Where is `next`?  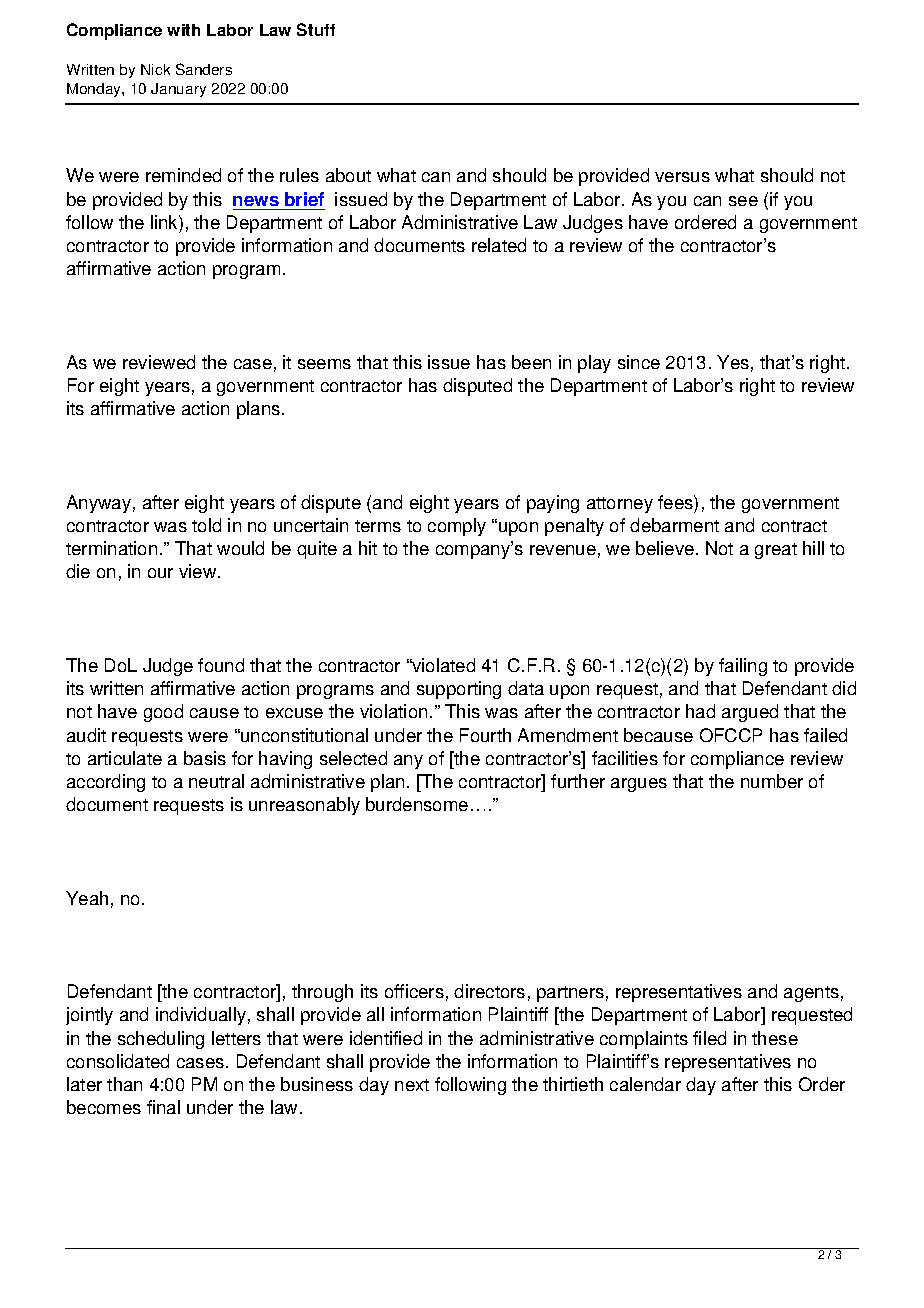 next is located at coordinates (412, 1085).
